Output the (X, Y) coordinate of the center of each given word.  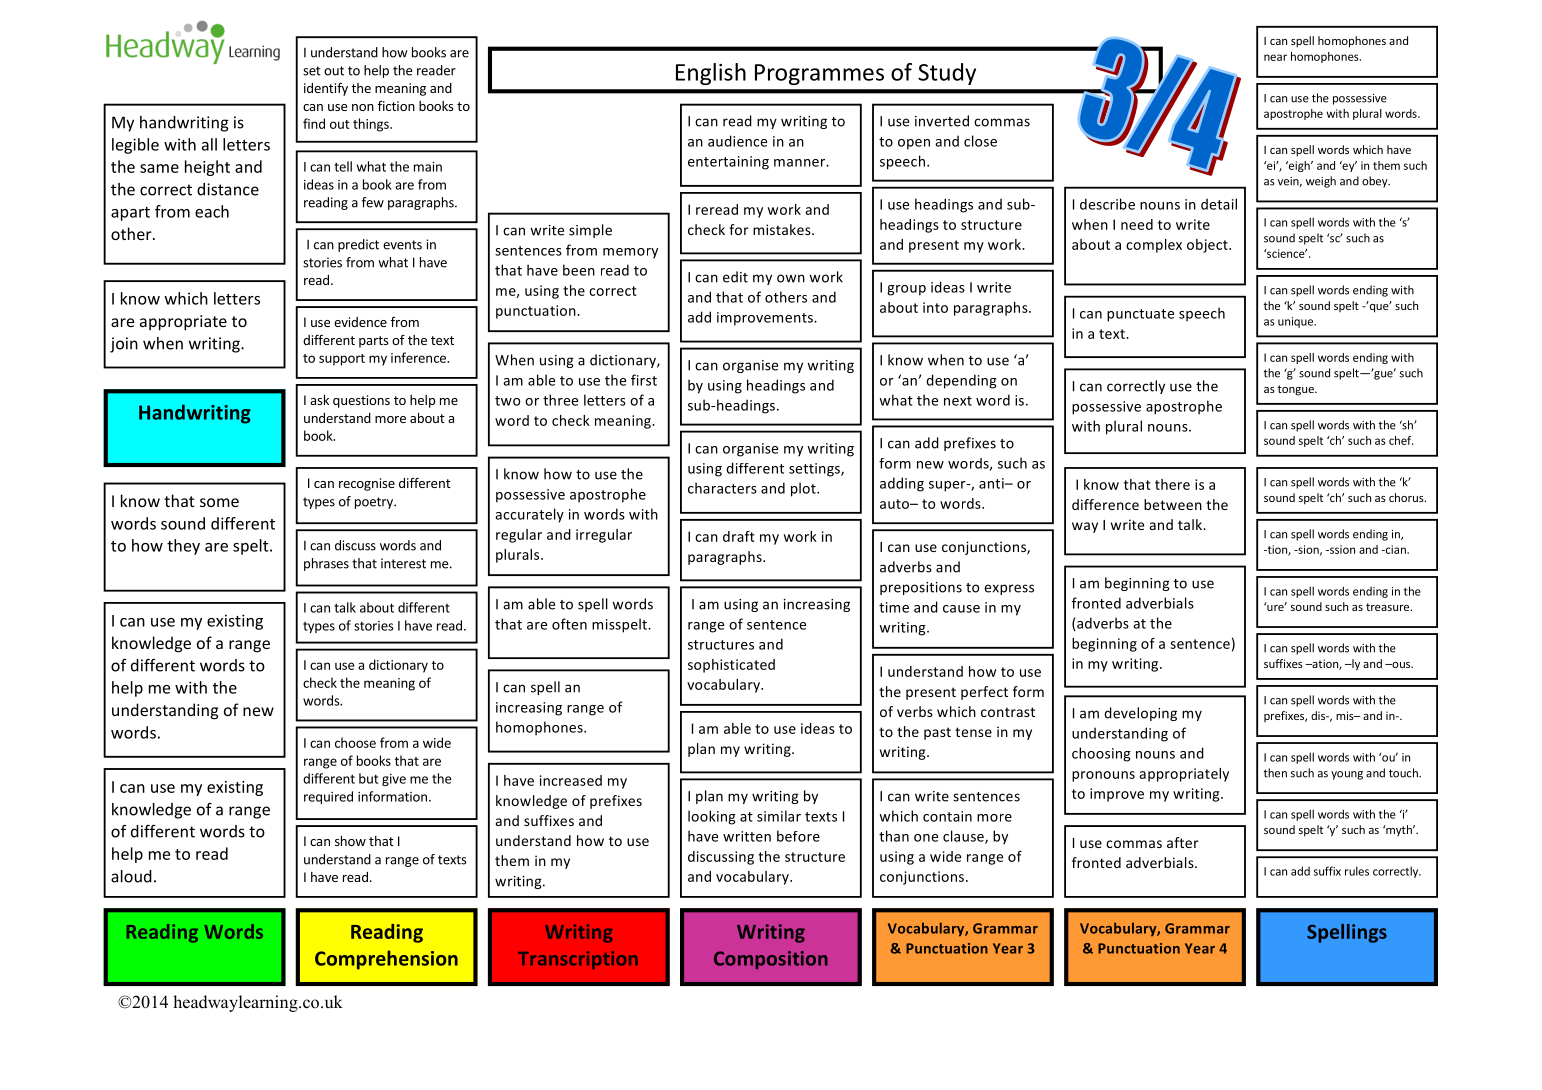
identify (326, 89)
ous (1401, 665)
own (791, 278)
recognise (367, 484)
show (350, 841)
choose (355, 742)
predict (358, 245)
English (711, 74)
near (1275, 57)
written (747, 836)
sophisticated (731, 666)
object (1208, 246)
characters (722, 488)
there (1172, 484)
